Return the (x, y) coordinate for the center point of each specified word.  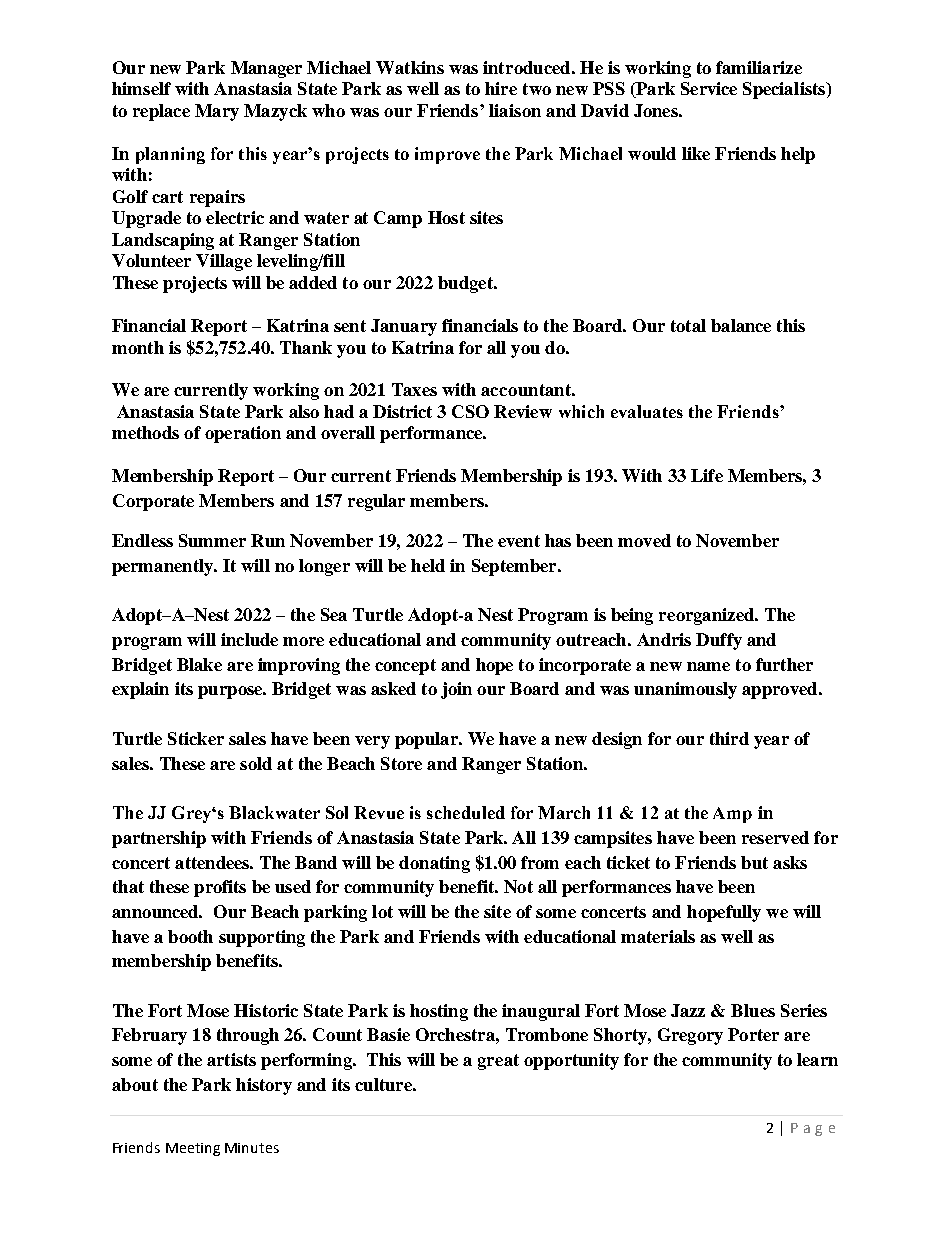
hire (501, 88)
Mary (217, 112)
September (515, 567)
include (249, 639)
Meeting (193, 1149)
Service (709, 88)
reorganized (707, 616)
